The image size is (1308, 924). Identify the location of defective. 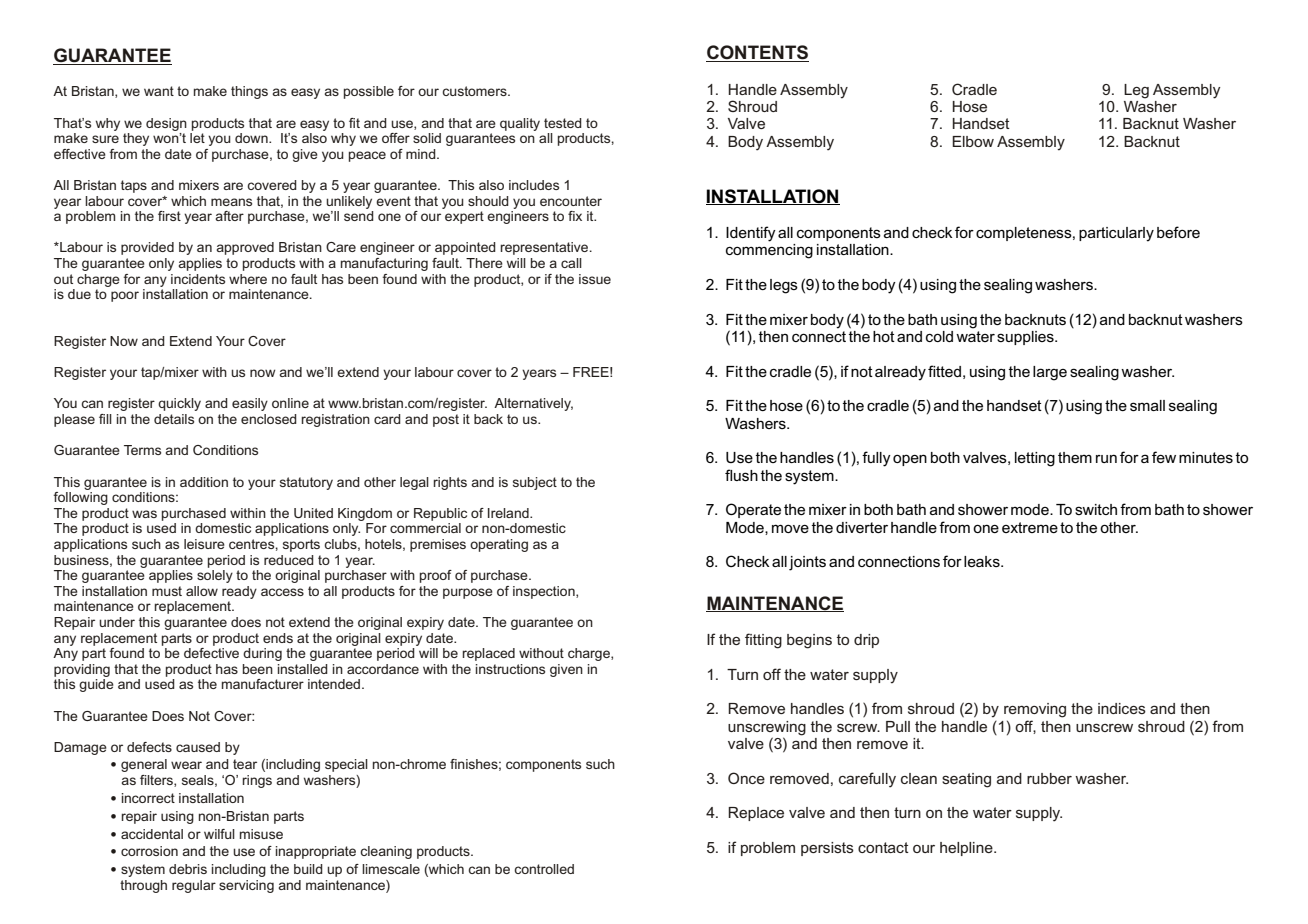
(211, 651).
